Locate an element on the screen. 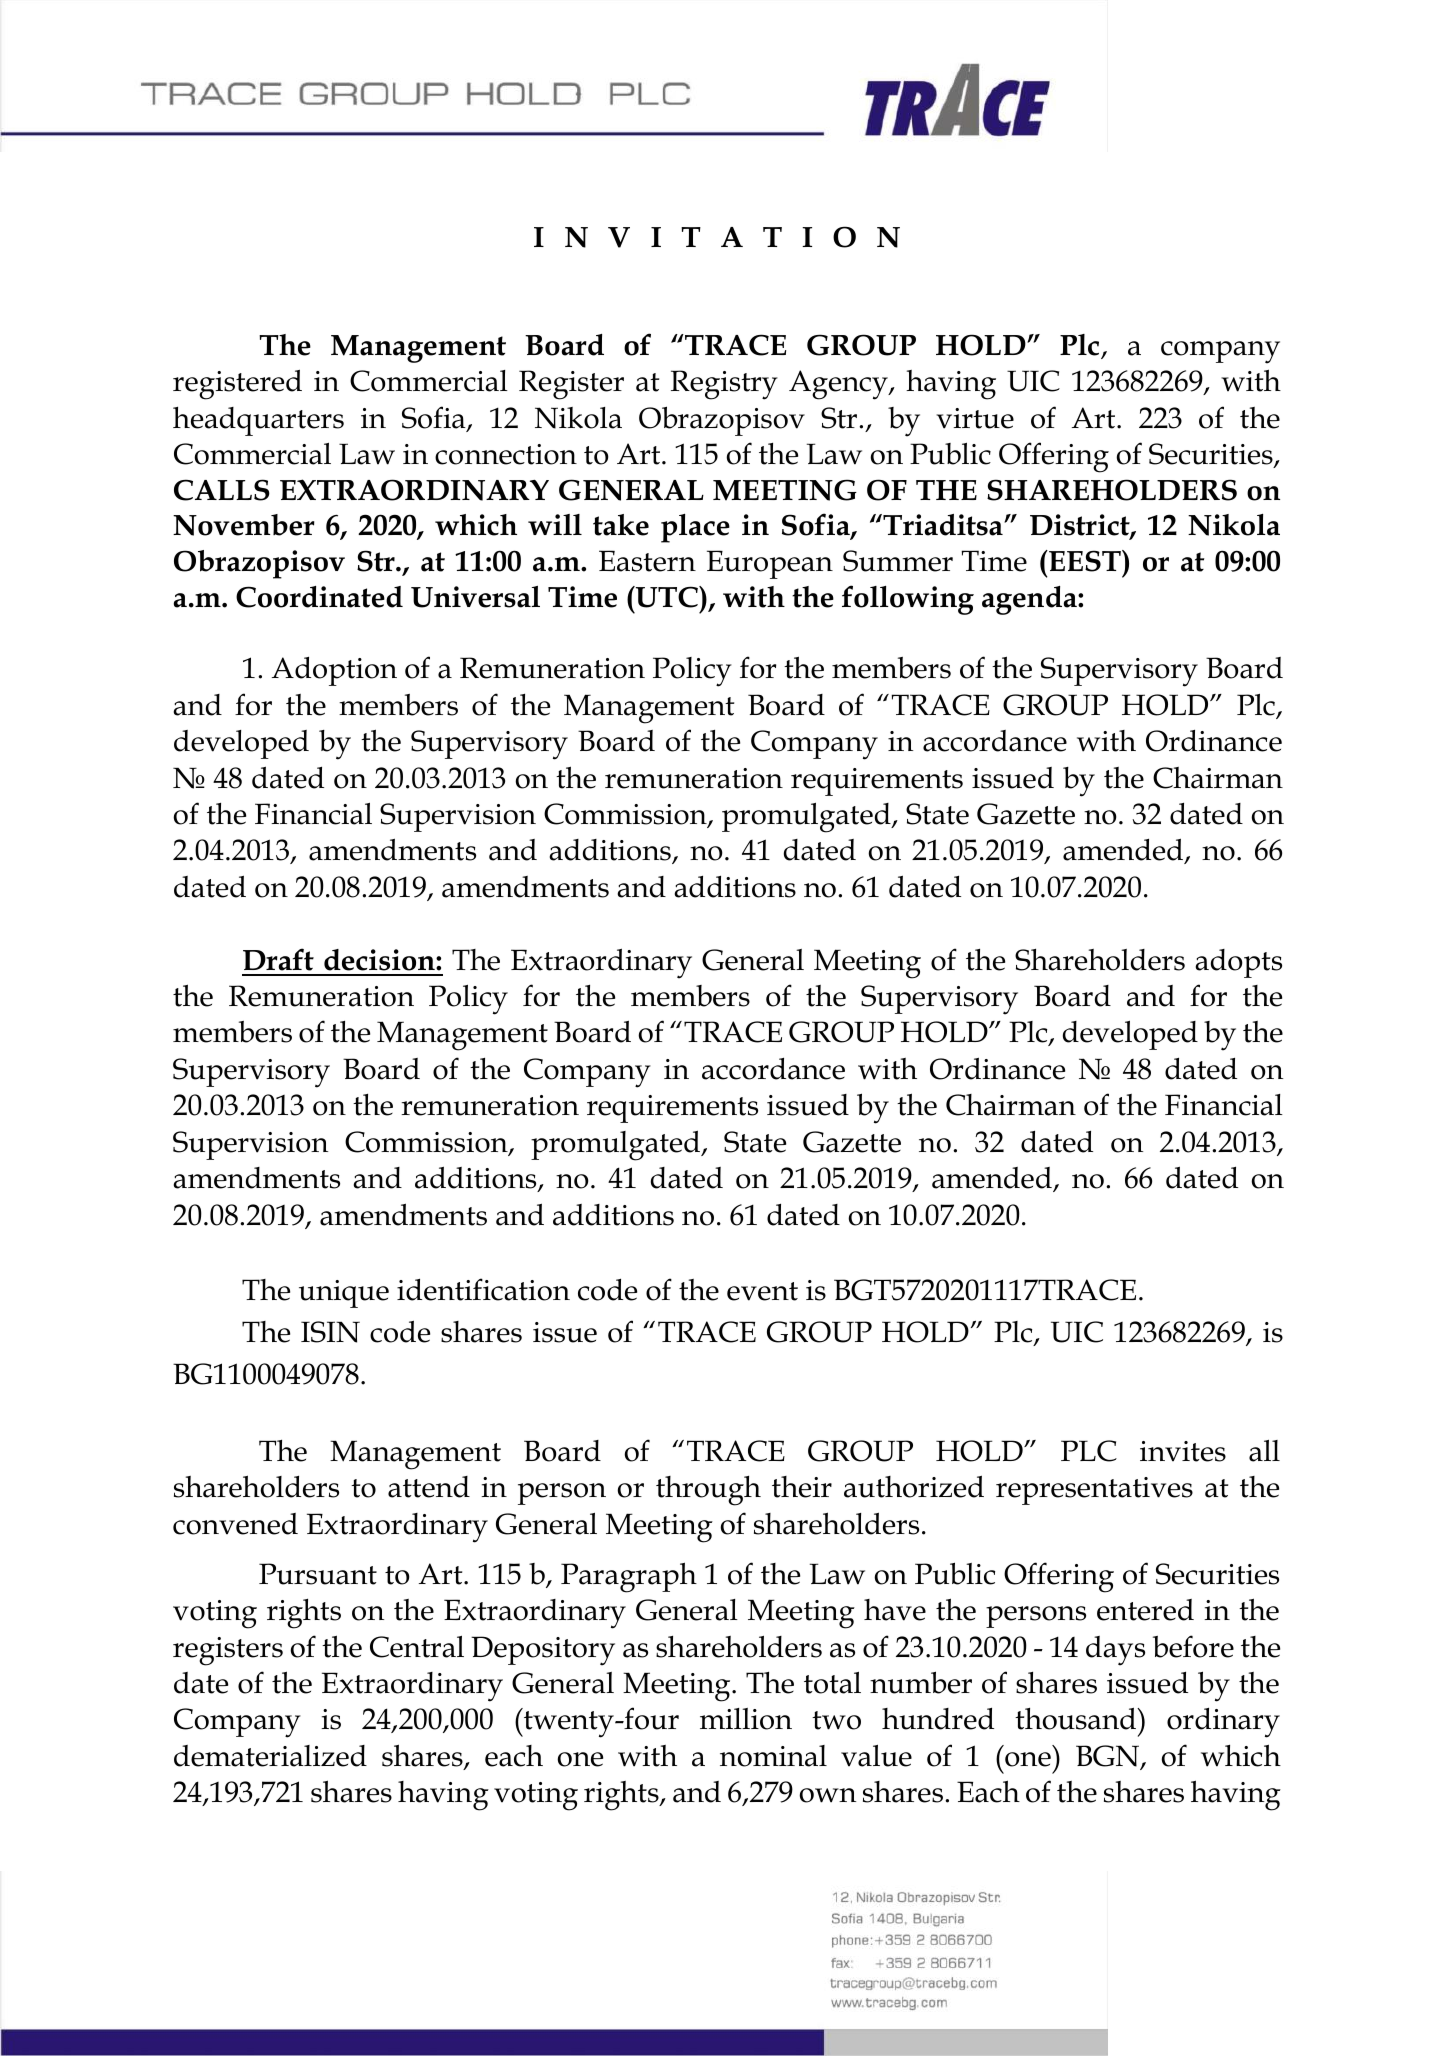 Image resolution: width=1454 pixels, height=2056 pixels. dematerialized is located at coordinates (270, 1756).
